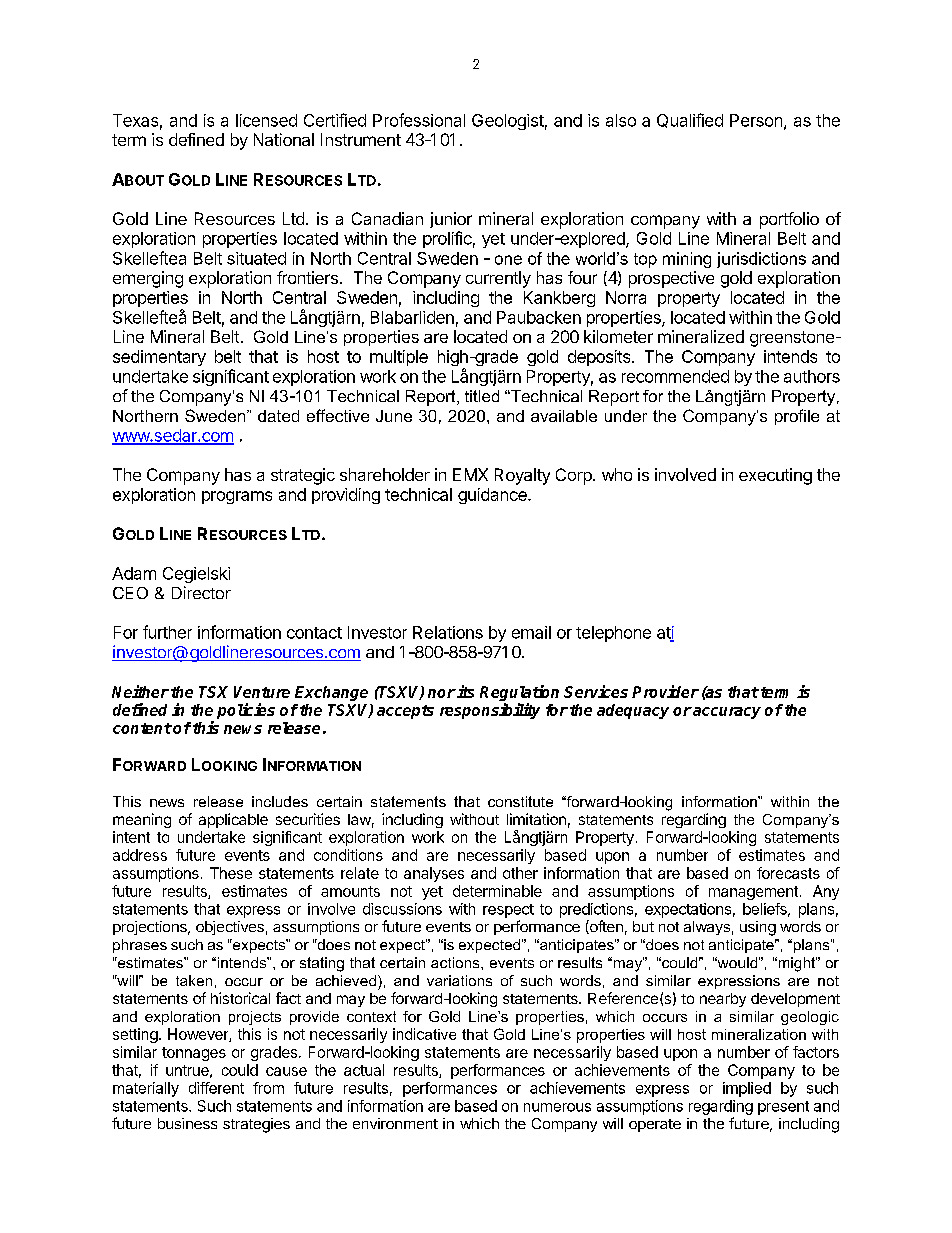  I want to click on different, so click(216, 1088).
